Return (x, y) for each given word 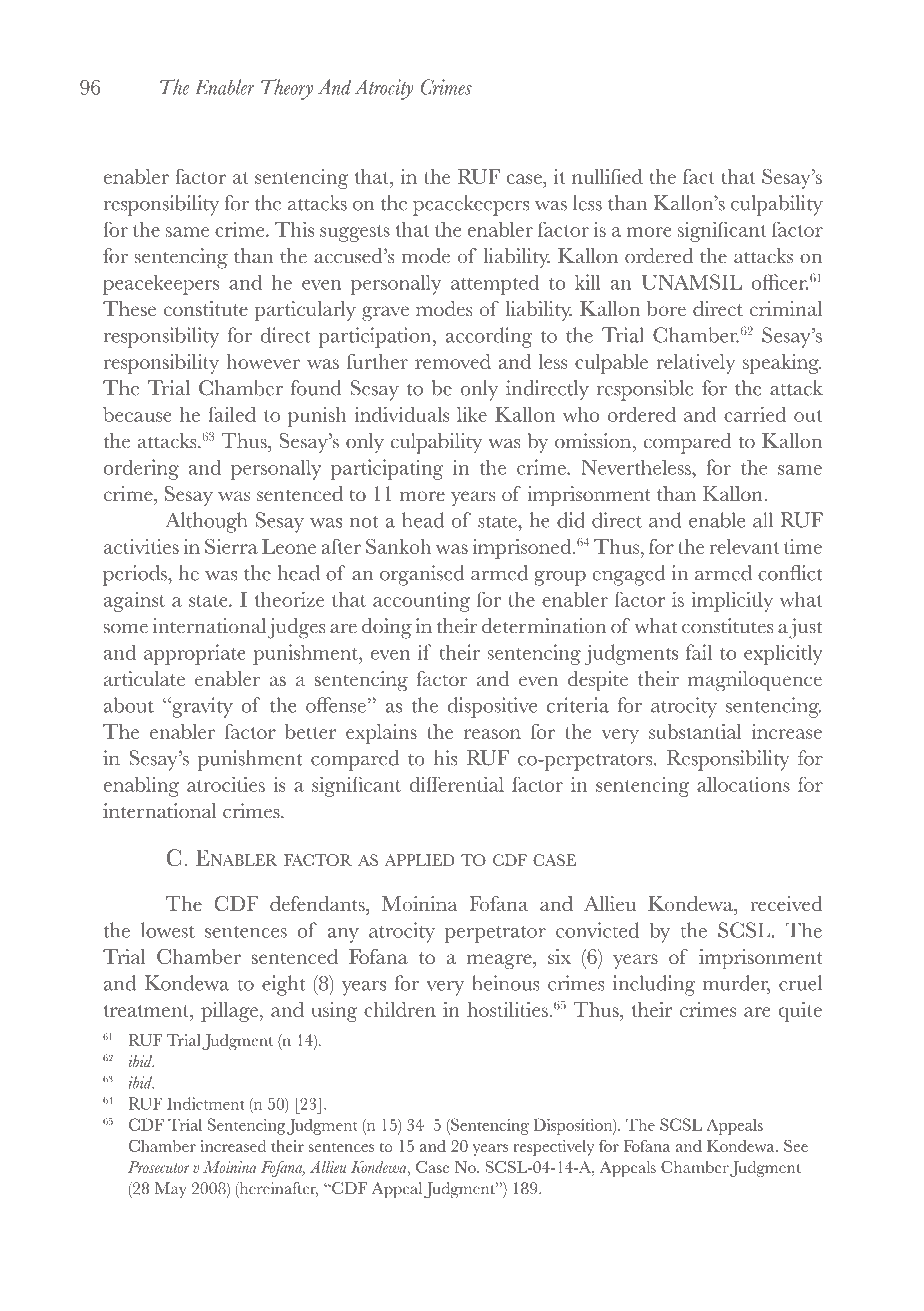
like (472, 414)
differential (456, 784)
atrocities (226, 784)
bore (666, 308)
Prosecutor (158, 1167)
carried (755, 414)
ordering (141, 469)
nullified (607, 176)
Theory (287, 89)
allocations (743, 784)
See (796, 1146)
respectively (553, 1148)
